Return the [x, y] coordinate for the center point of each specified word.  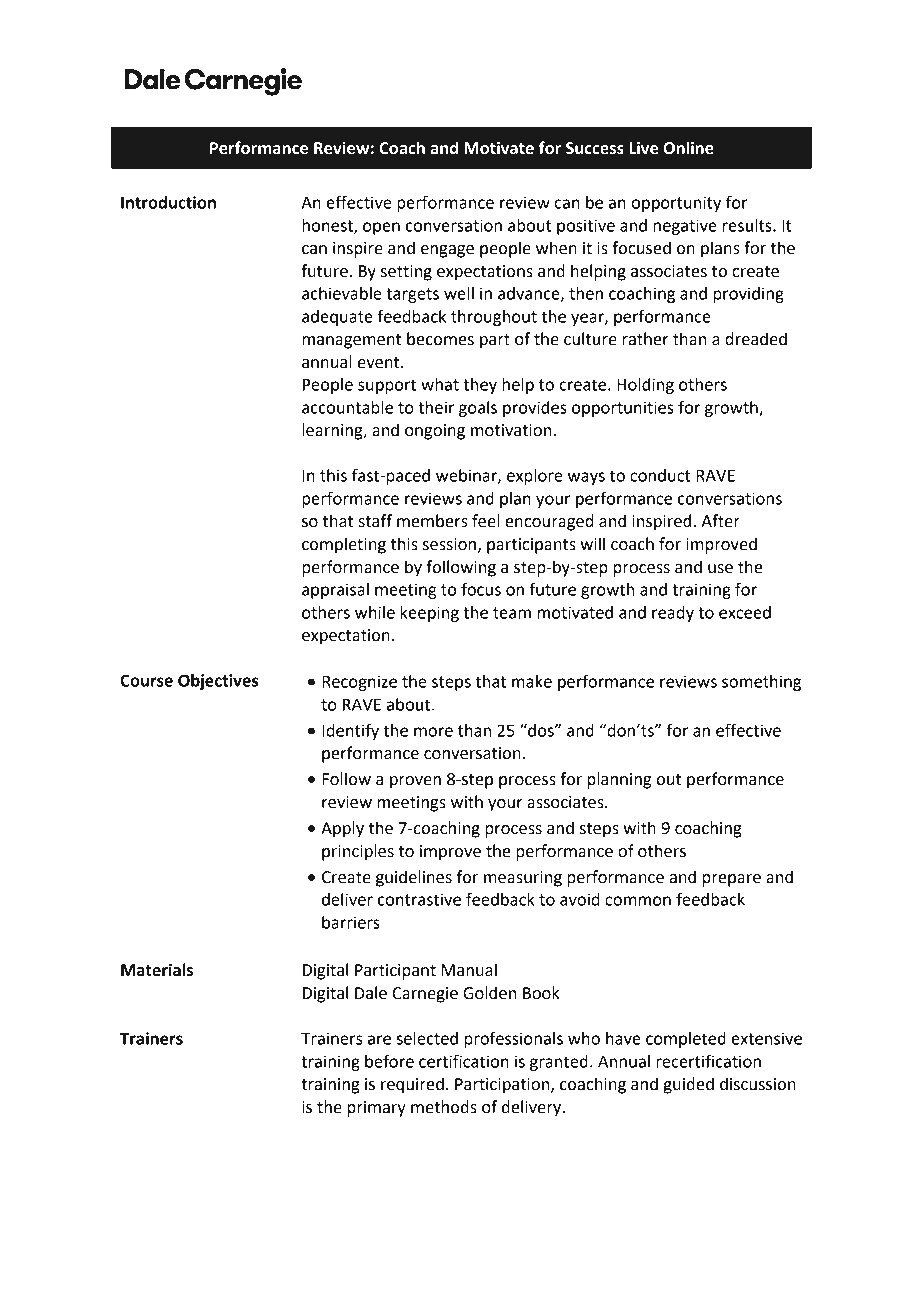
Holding [645, 386]
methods [444, 1107]
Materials [157, 970]
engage [447, 251]
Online [688, 148]
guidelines [414, 878]
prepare [732, 880]
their [436, 407]
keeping [430, 614]
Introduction [168, 202]
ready [673, 614]
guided [689, 1085]
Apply [342, 829]
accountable [347, 407]
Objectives [218, 682]
